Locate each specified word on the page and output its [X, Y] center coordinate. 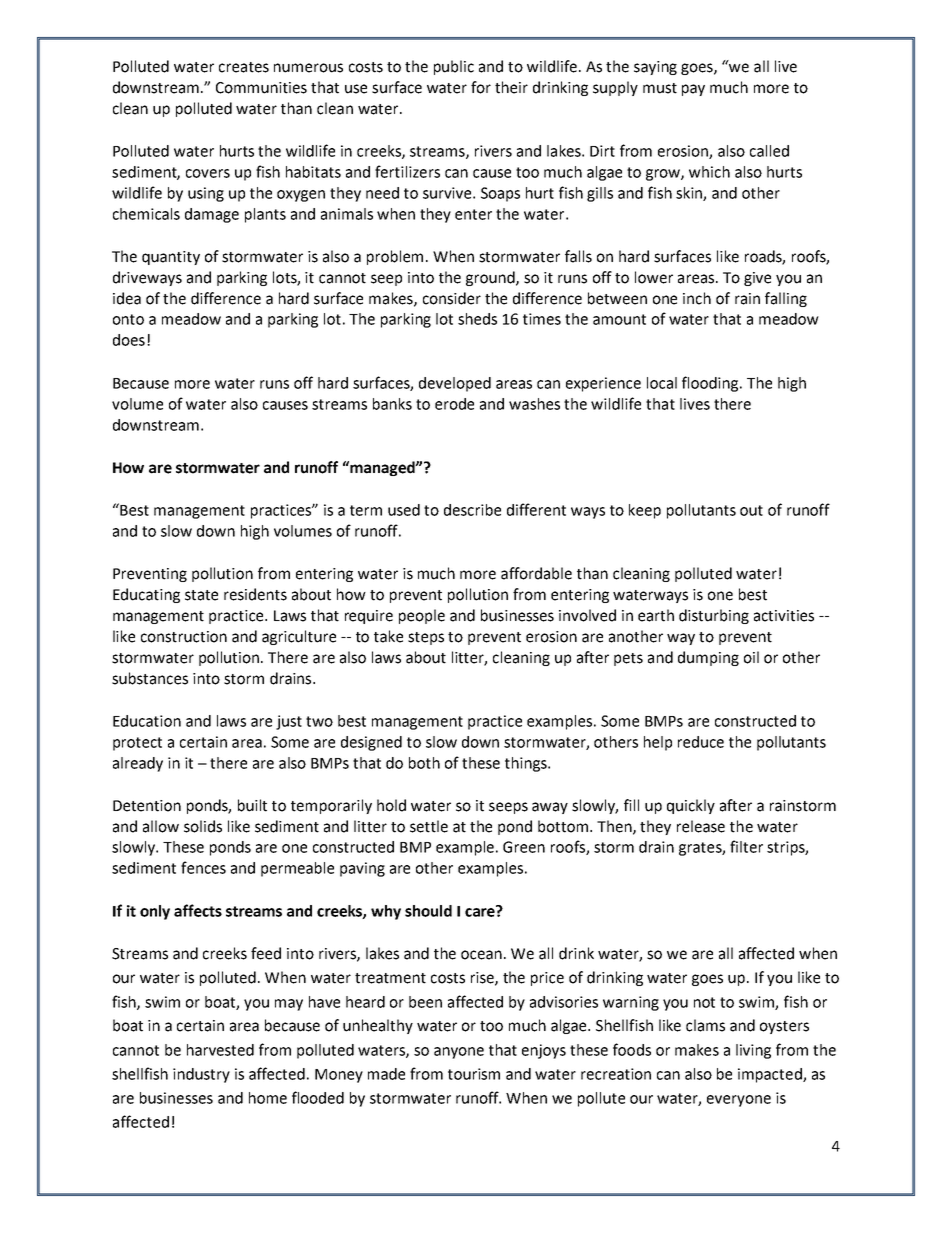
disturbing [714, 616]
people [422, 616]
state [201, 595]
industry [201, 1075]
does [129, 340]
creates [244, 67]
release [701, 826]
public [454, 67]
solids [203, 826]
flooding [711, 384]
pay [693, 90]
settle [429, 826]
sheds [477, 319]
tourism [474, 1074]
